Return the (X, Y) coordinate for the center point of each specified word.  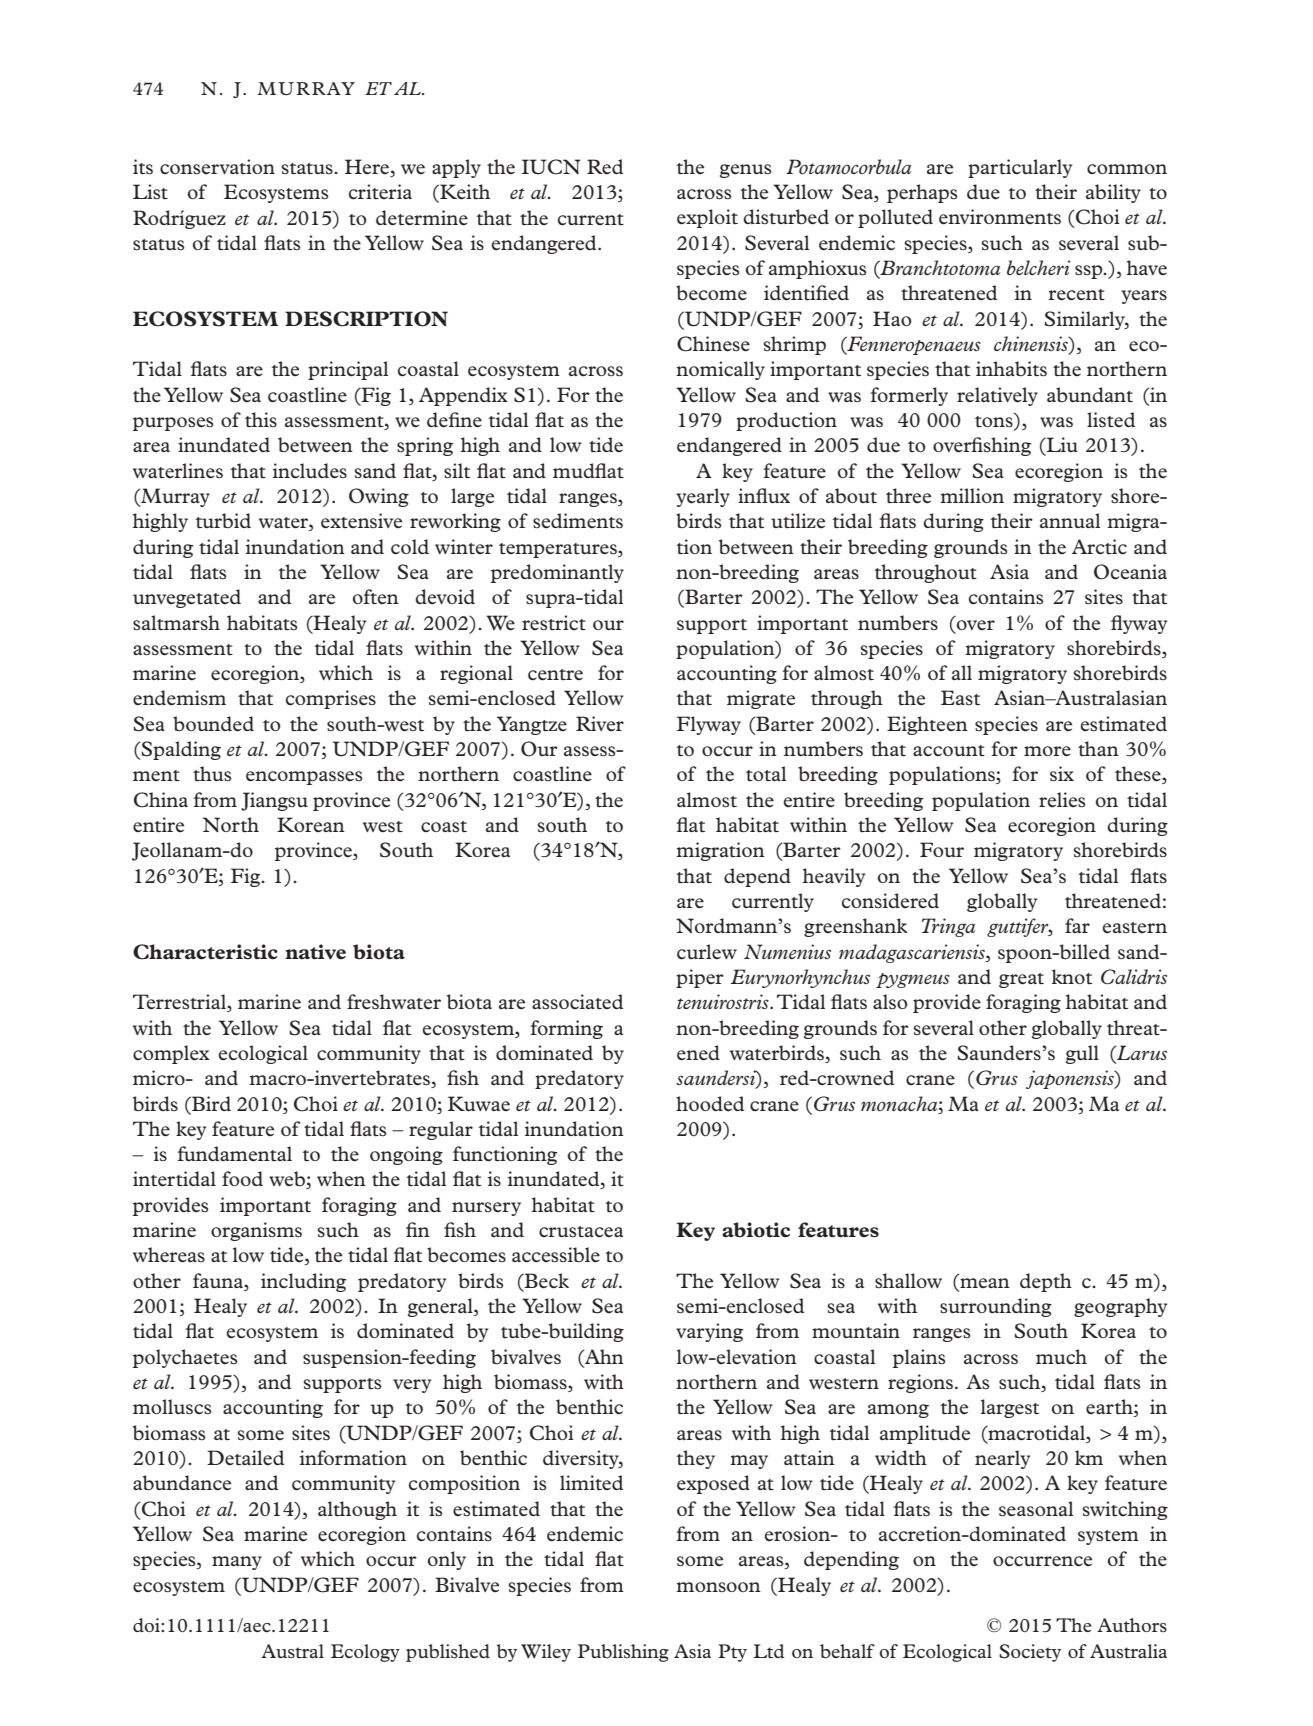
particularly (1020, 168)
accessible (556, 1255)
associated (577, 1001)
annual (1070, 520)
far (1077, 925)
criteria (380, 192)
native (315, 952)
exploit (707, 218)
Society (1030, 1653)
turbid (223, 521)
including (303, 1282)
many (237, 1563)
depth (1046, 1282)
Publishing (623, 1653)
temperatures (559, 550)
